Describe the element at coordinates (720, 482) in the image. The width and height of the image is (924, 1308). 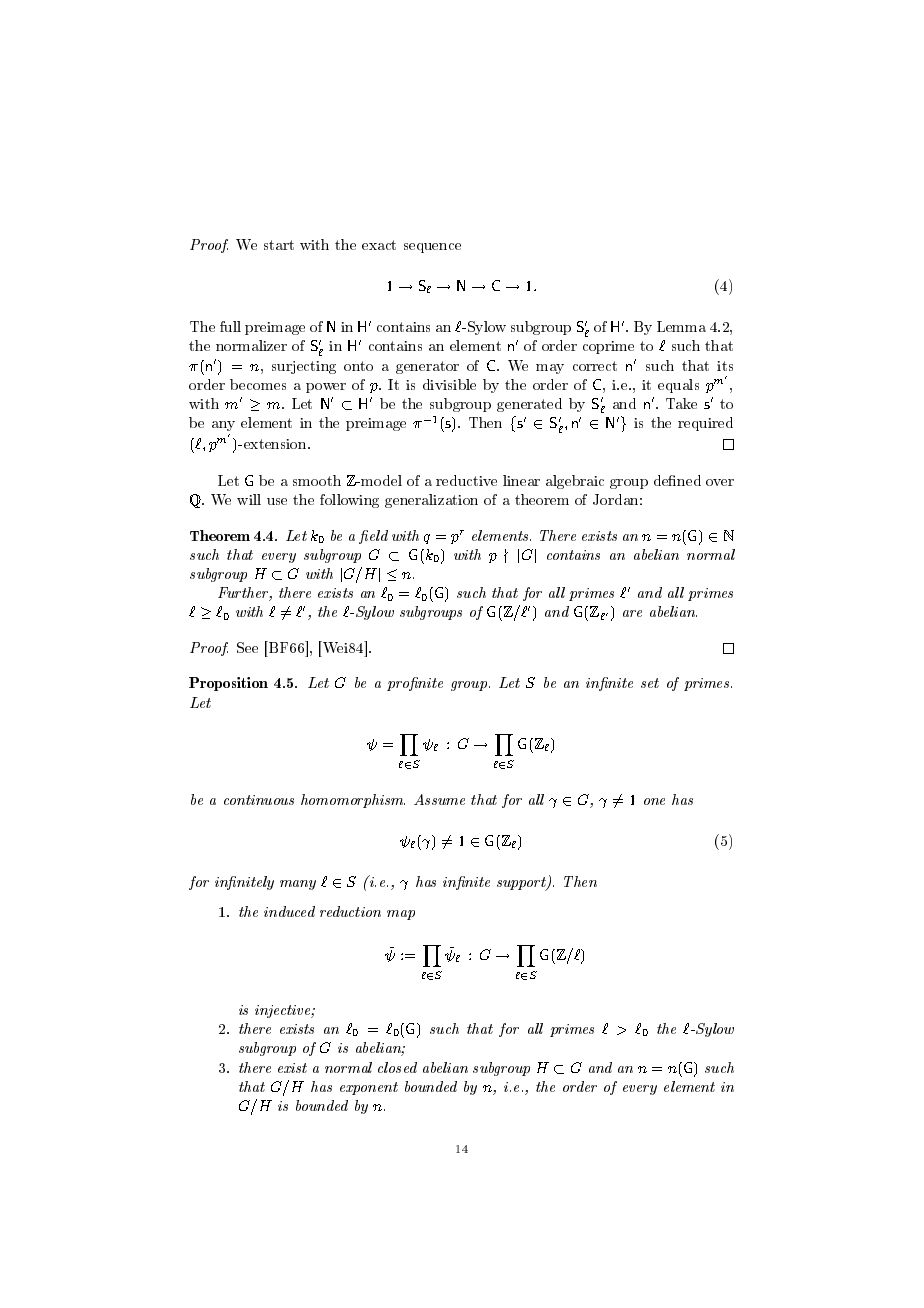
I see `over` at that location.
